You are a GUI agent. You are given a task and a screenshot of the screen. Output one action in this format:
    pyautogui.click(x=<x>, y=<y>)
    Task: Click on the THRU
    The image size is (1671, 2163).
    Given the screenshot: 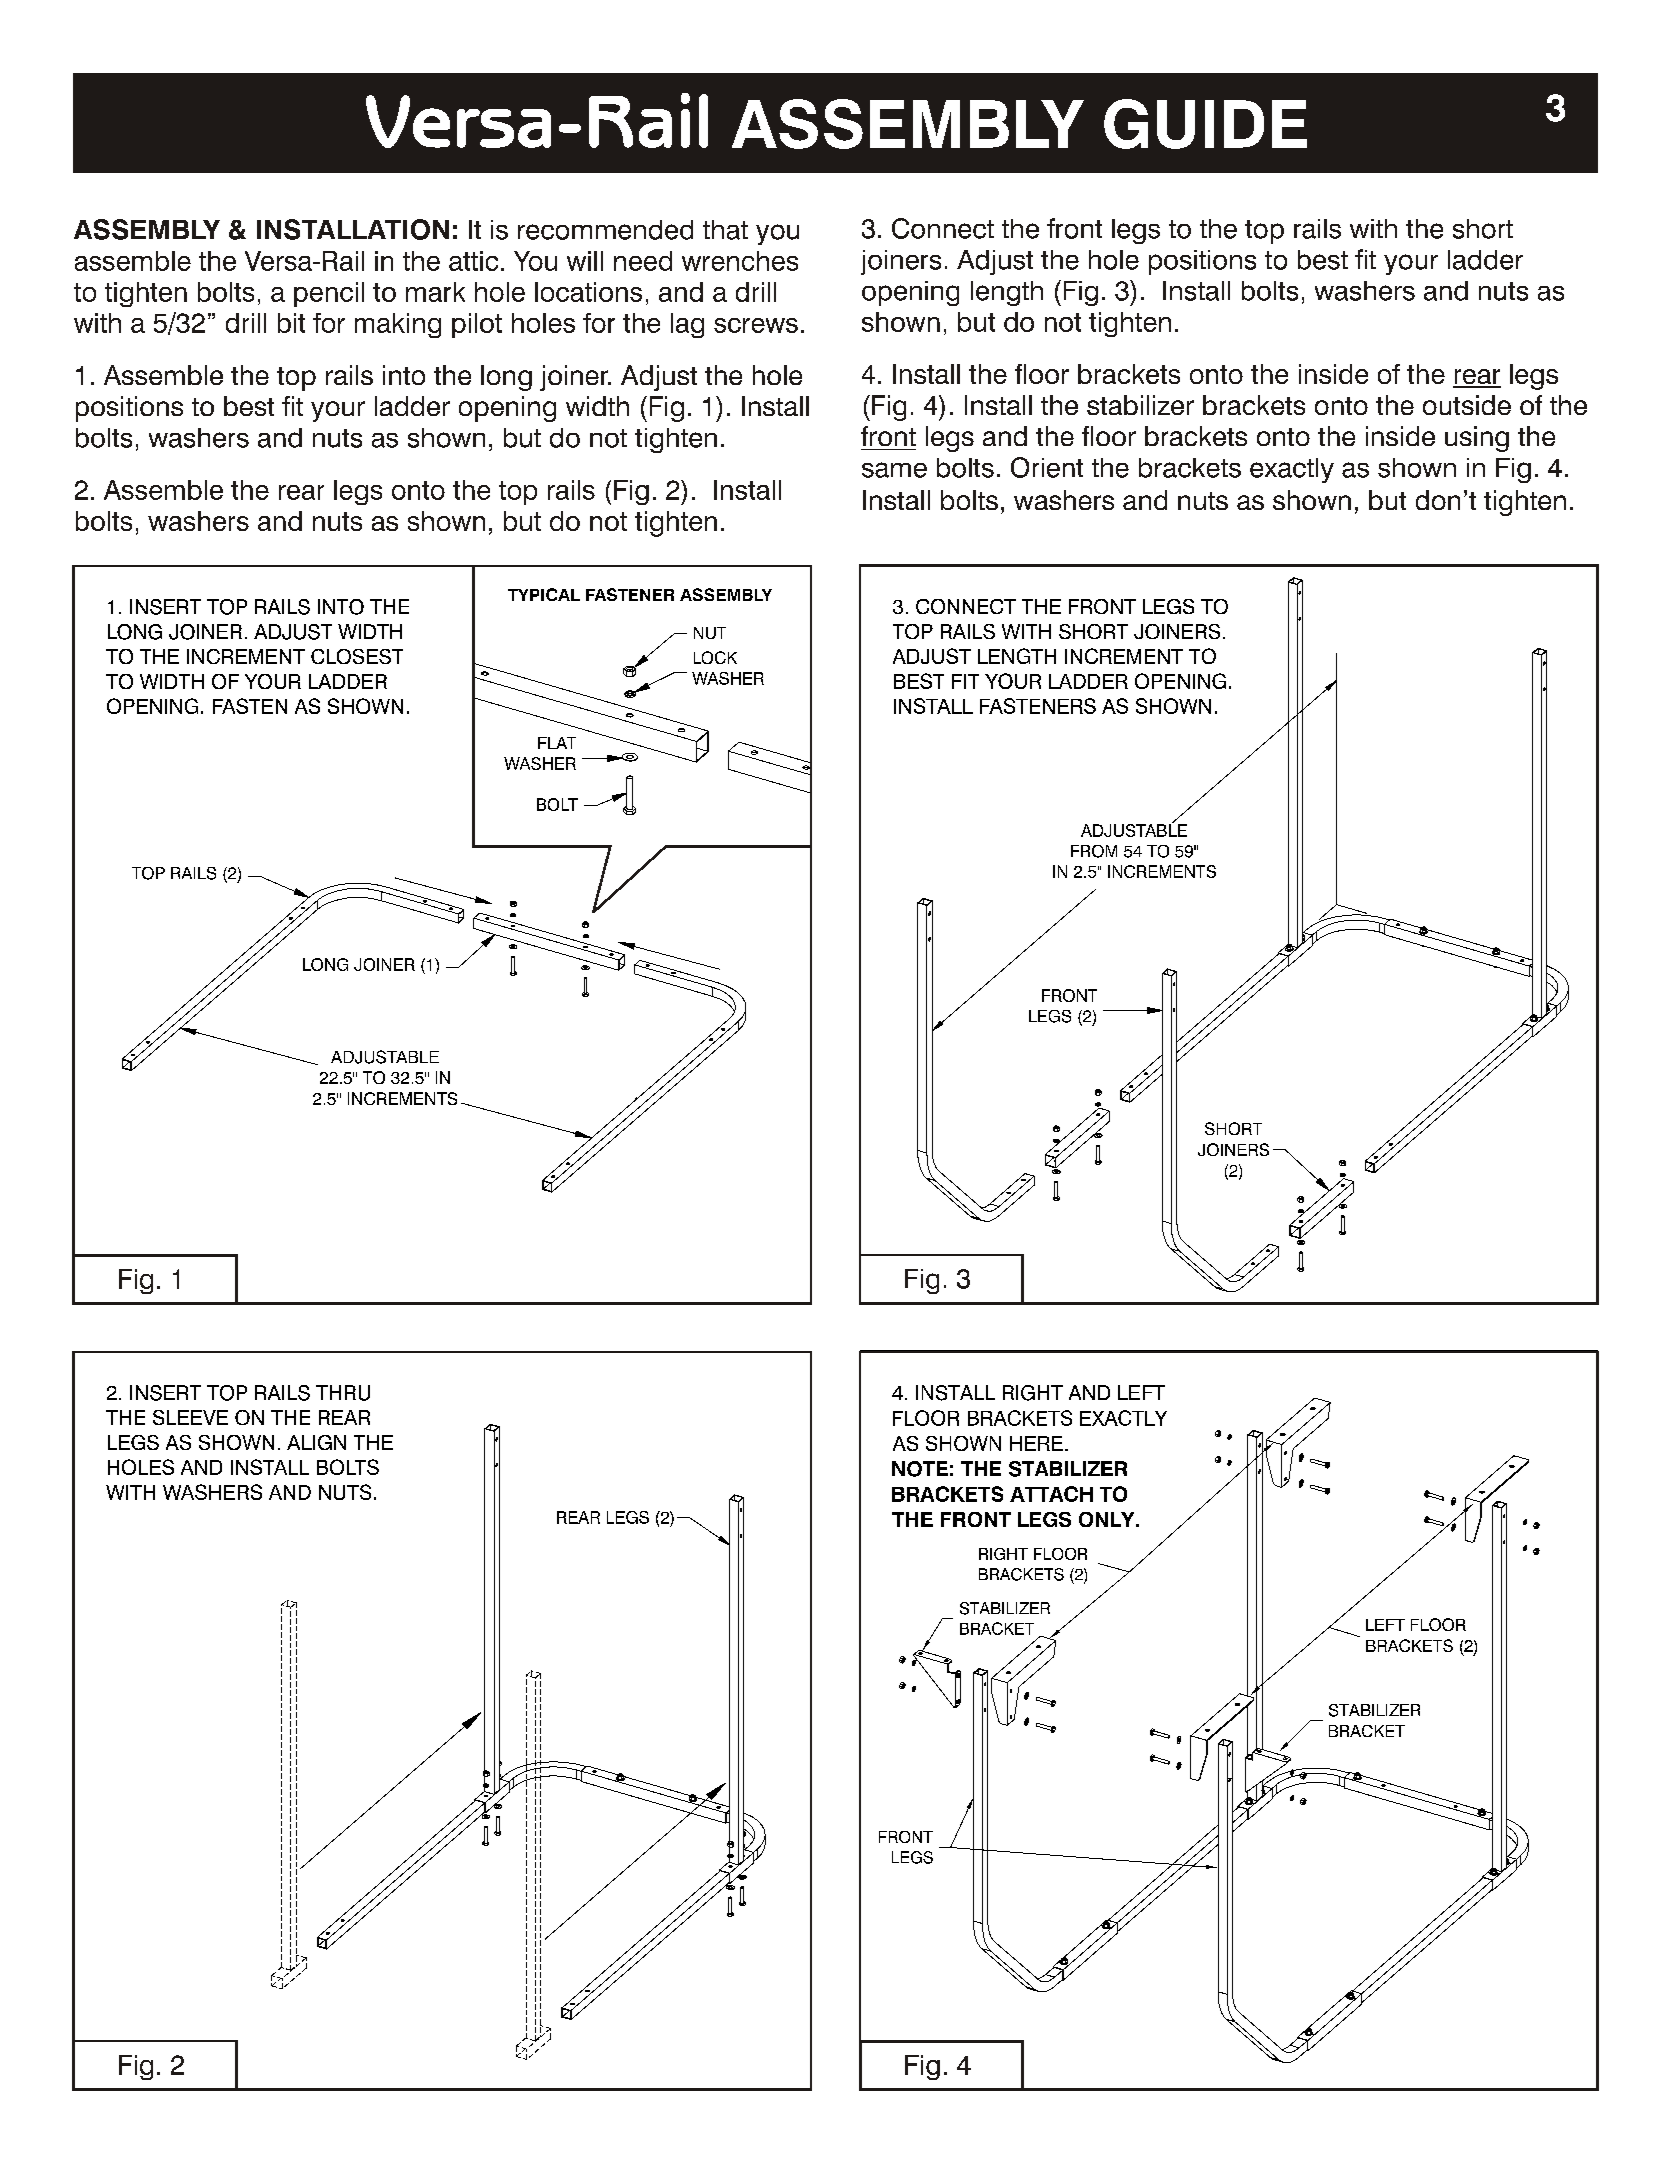 What is the action you would take?
    pyautogui.click(x=343, y=1393)
